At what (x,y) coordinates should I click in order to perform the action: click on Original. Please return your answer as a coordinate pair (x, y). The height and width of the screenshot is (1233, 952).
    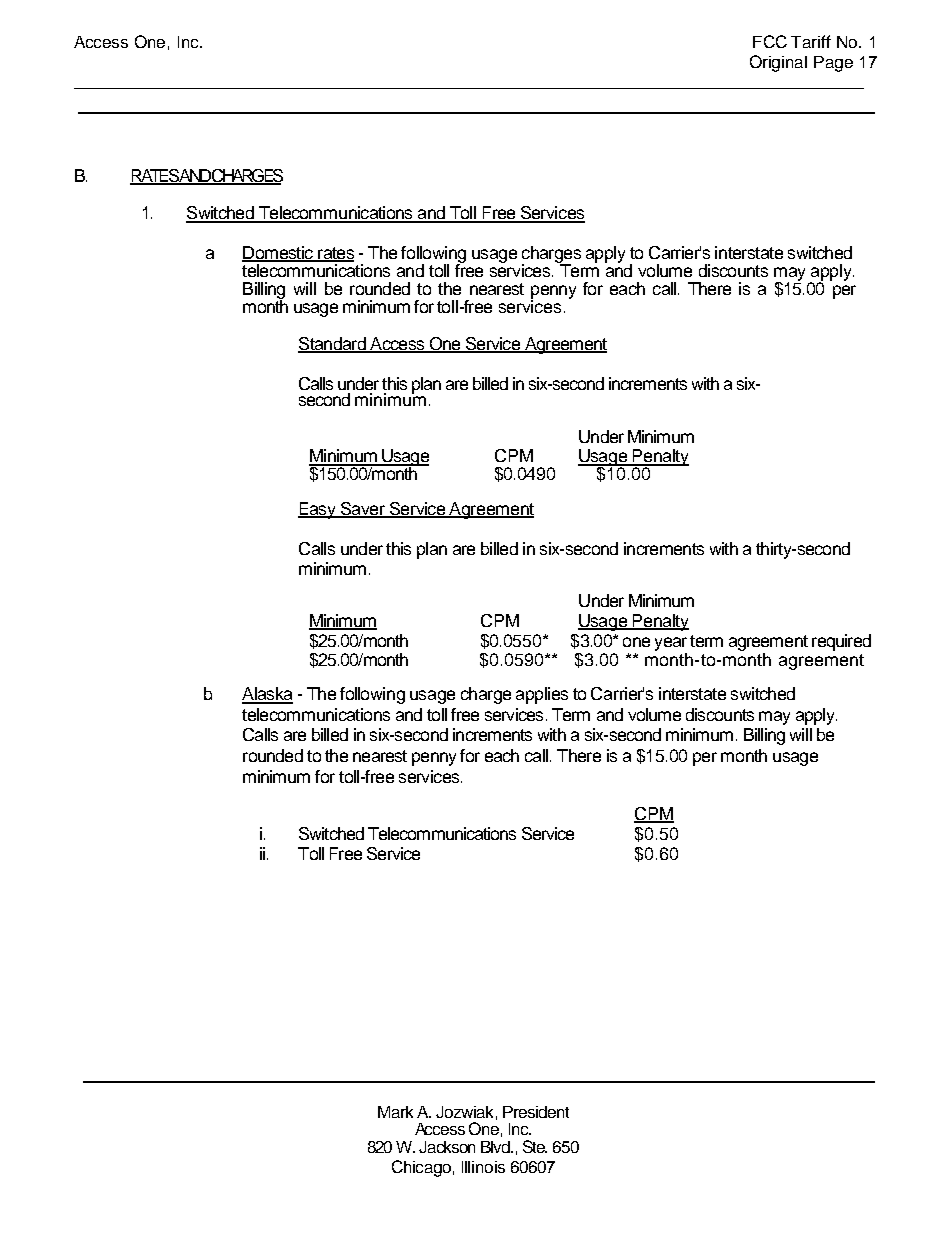
    Looking at the image, I should click on (778, 63).
